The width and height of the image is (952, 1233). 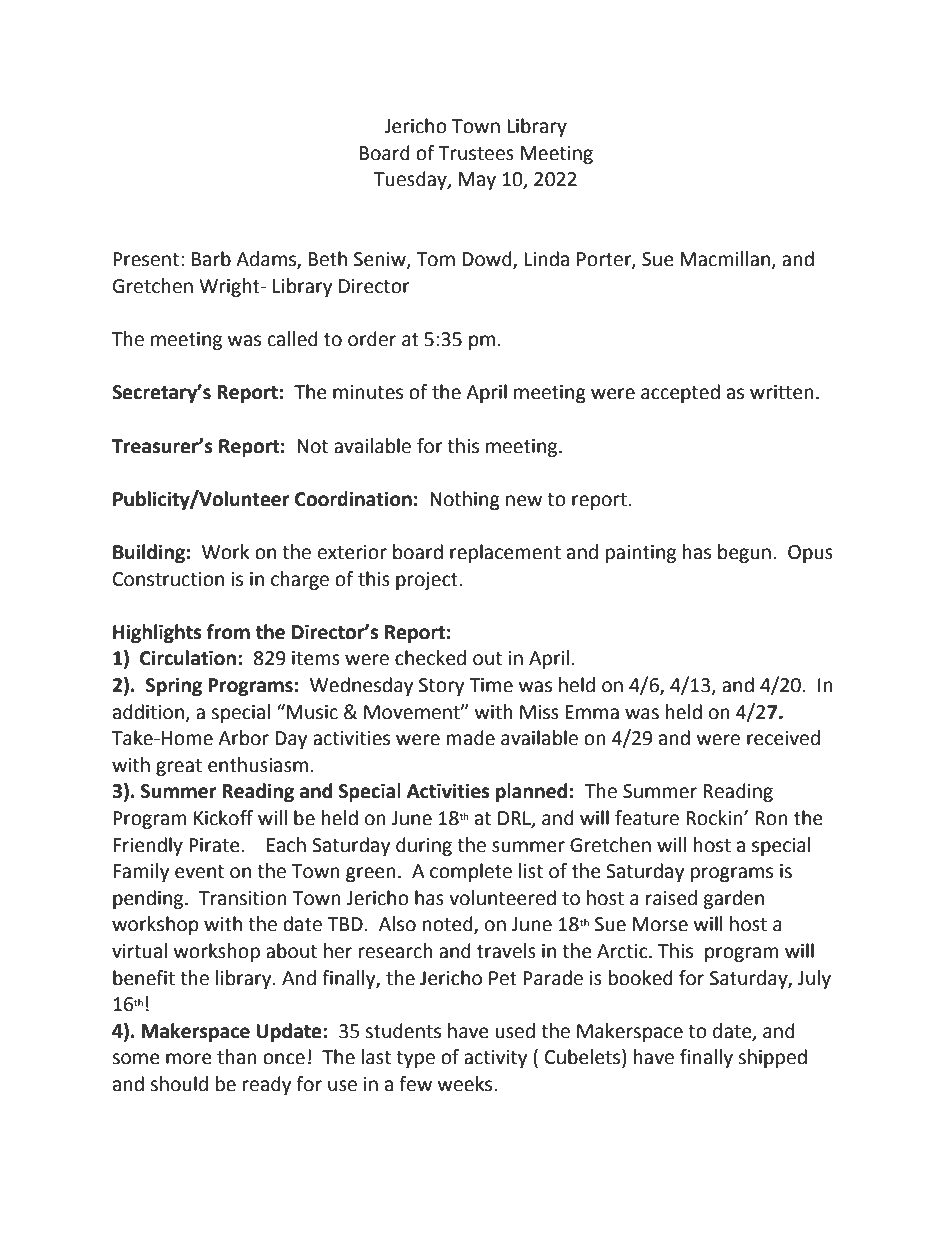 What do you see at coordinates (353, 499) in the image?
I see `Coordination` at bounding box center [353, 499].
